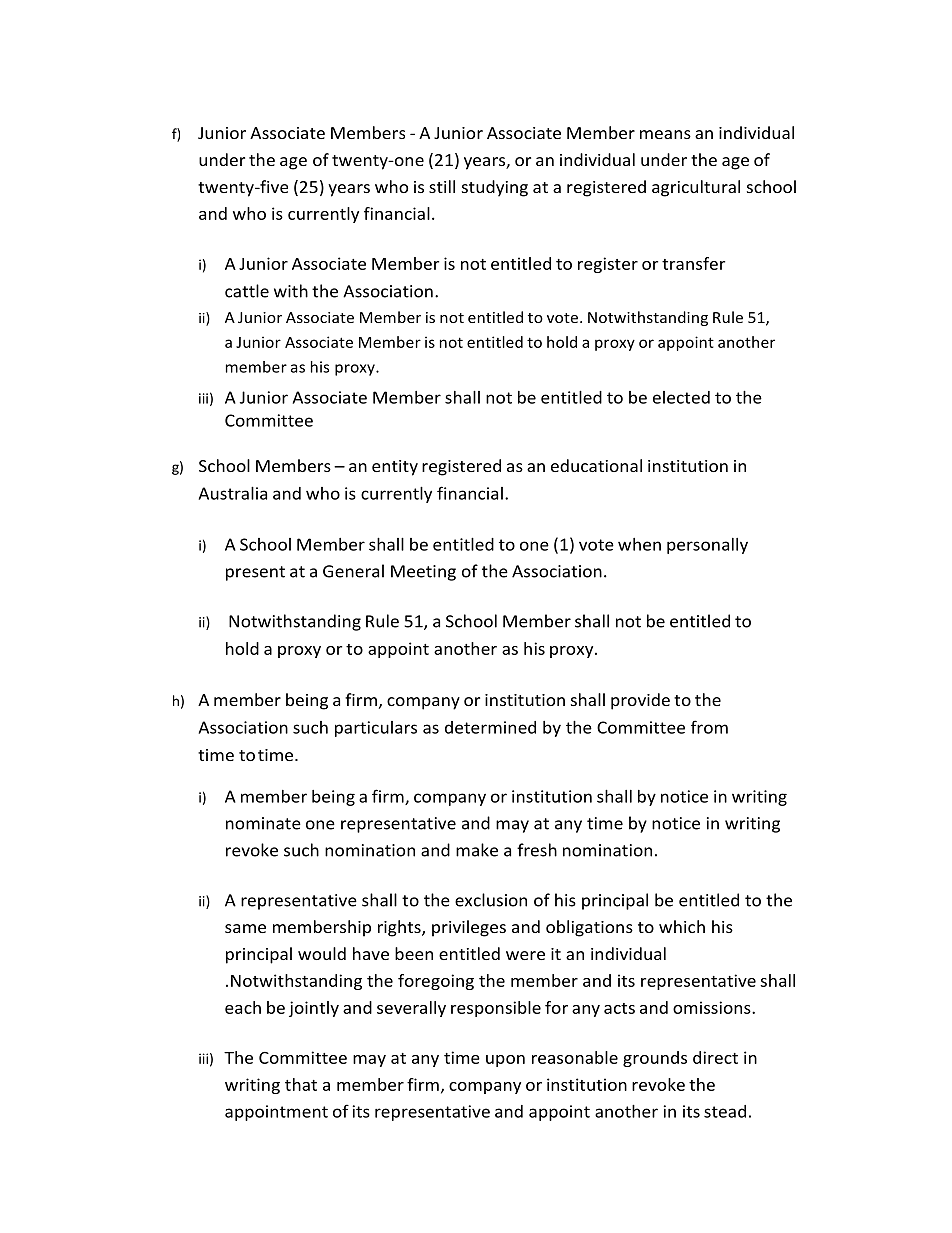  I want to click on means, so click(665, 134).
